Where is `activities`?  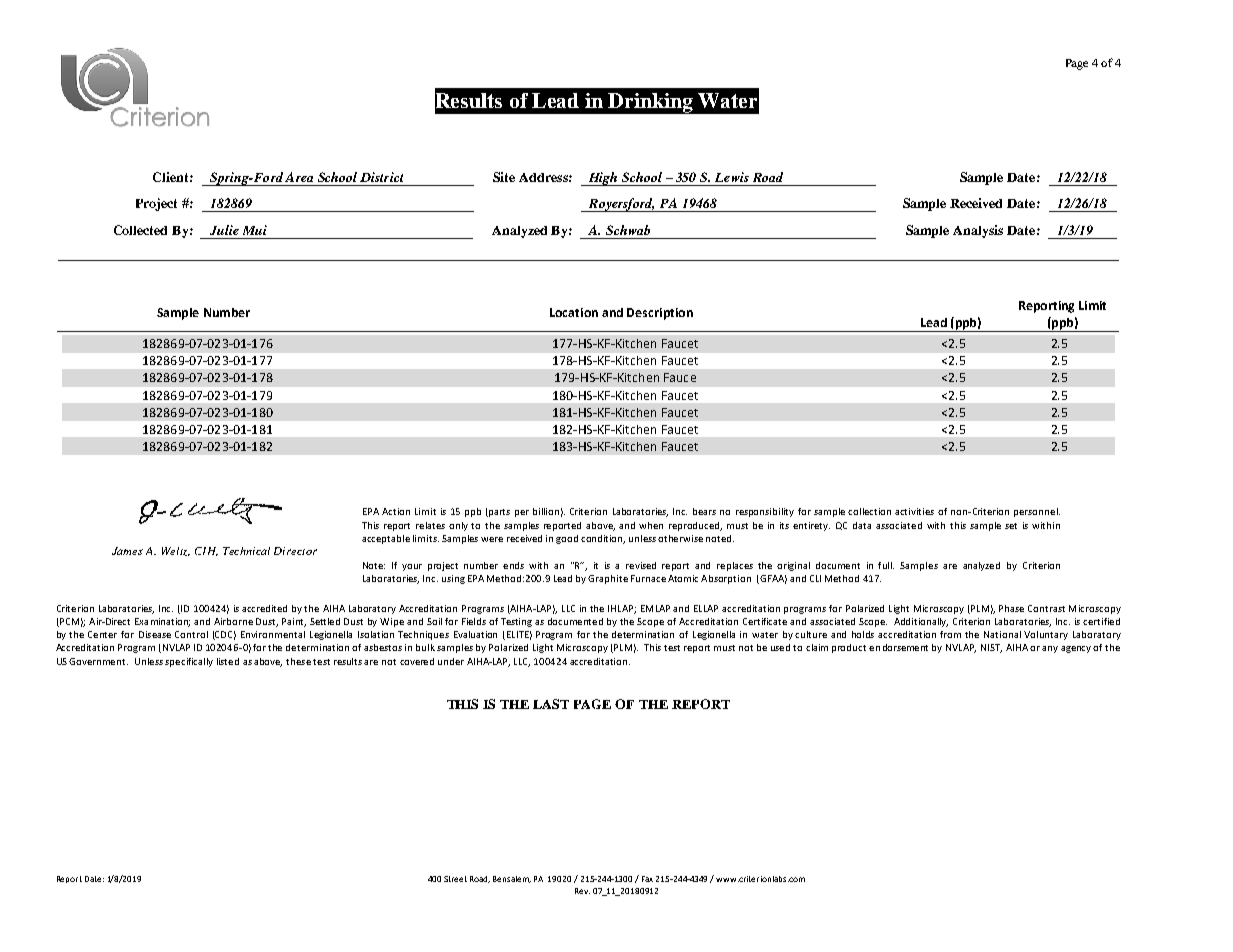
activities is located at coordinates (914, 511).
